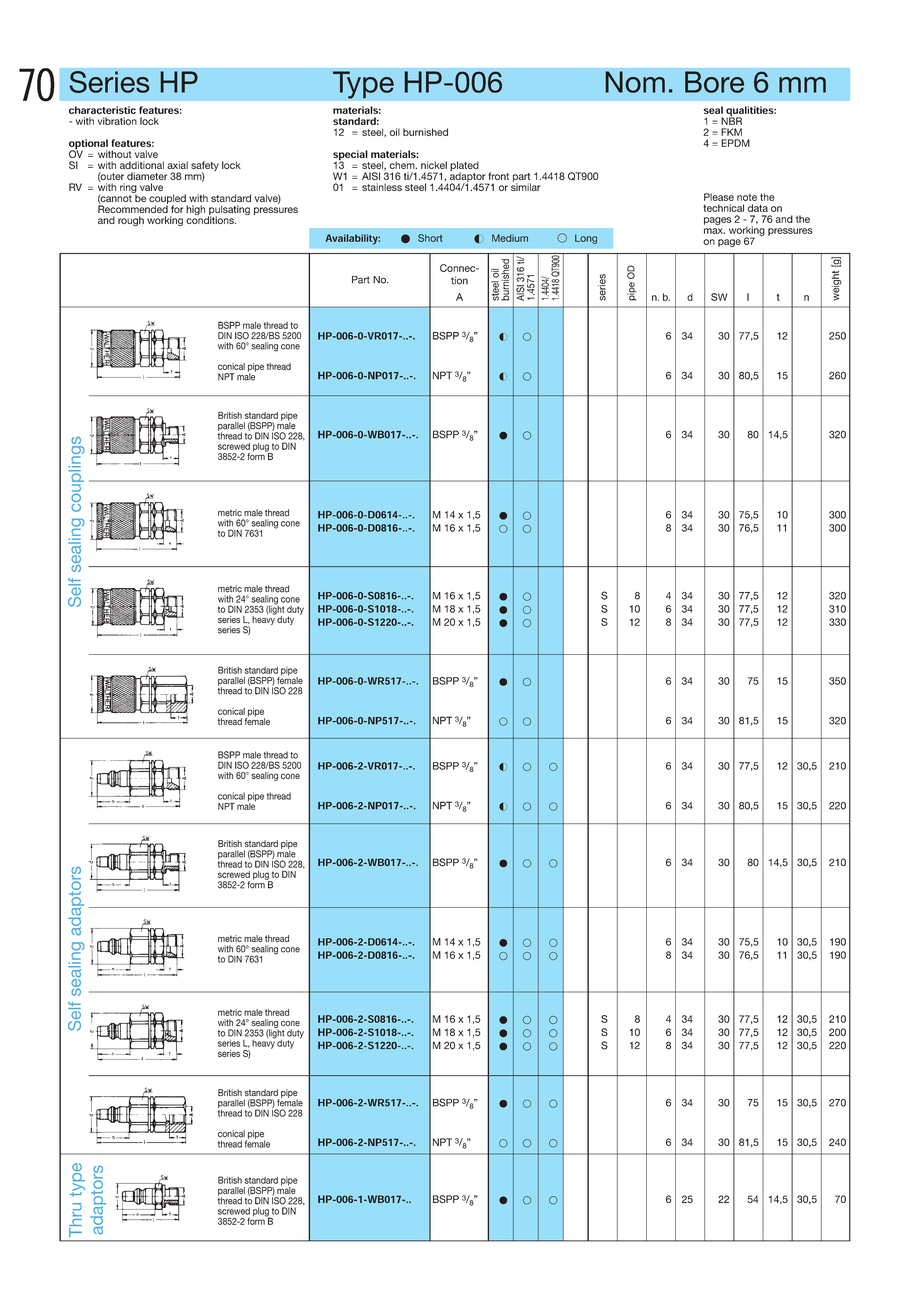  I want to click on coupled, so click(168, 200).
